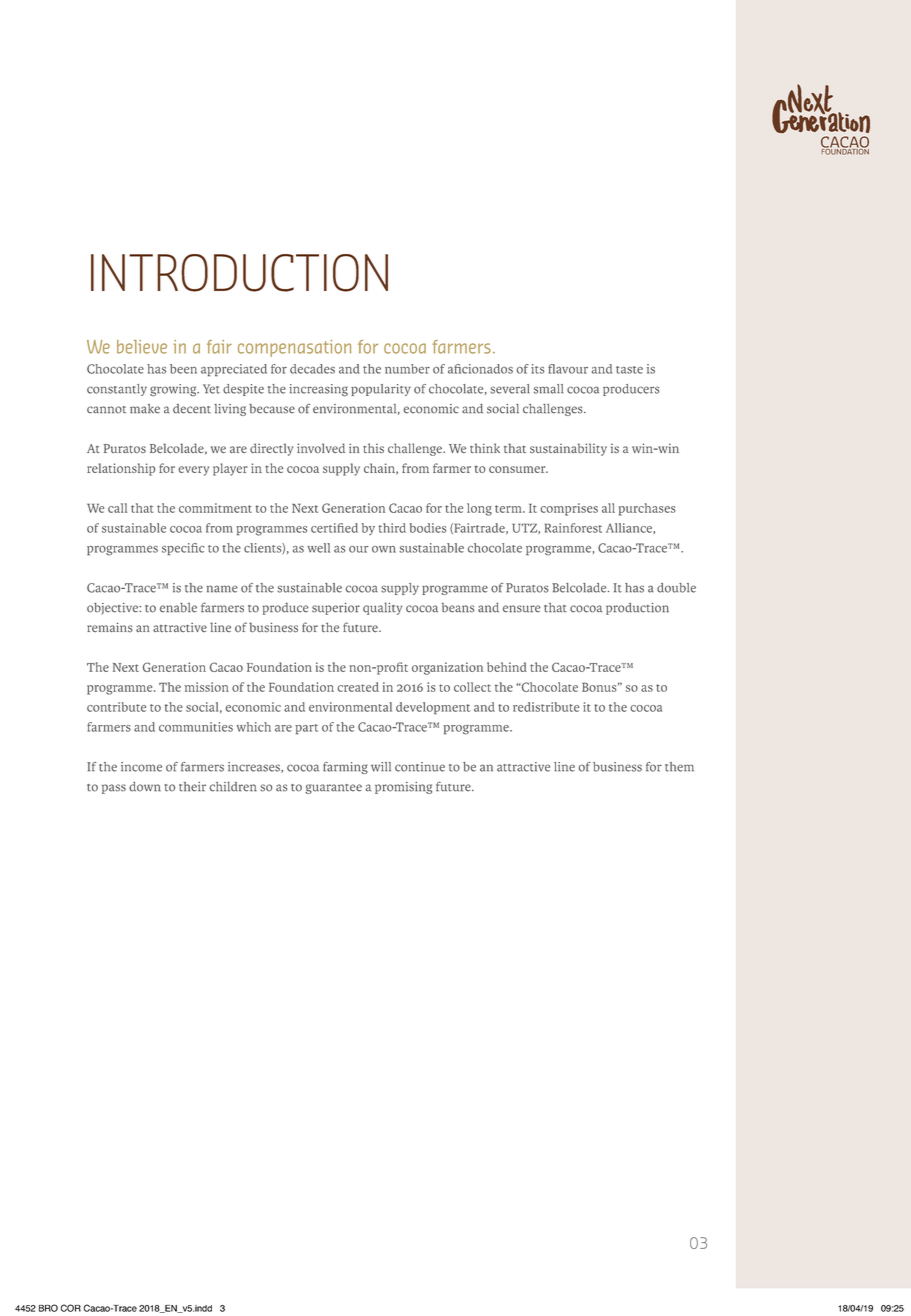 The width and height of the document is (911, 1316). Describe the element at coordinates (637, 609) in the document. I see `production` at that location.
